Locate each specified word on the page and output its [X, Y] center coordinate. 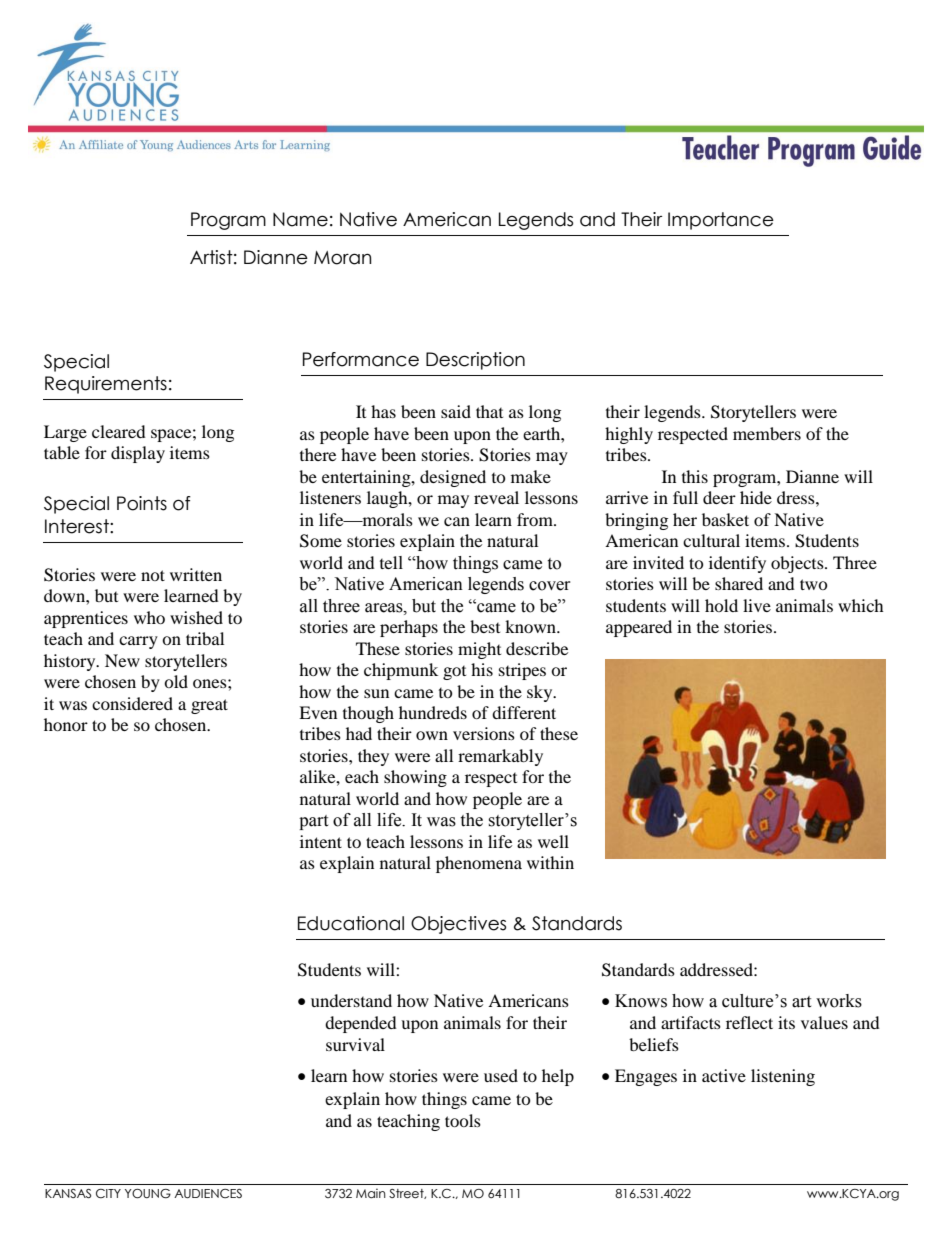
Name [300, 219]
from [536, 519]
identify [737, 564]
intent [321, 841]
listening [783, 1077]
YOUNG [148, 1194]
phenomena [479, 864]
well [553, 841]
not [153, 575]
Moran [343, 258]
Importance [721, 221]
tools [463, 1120]
